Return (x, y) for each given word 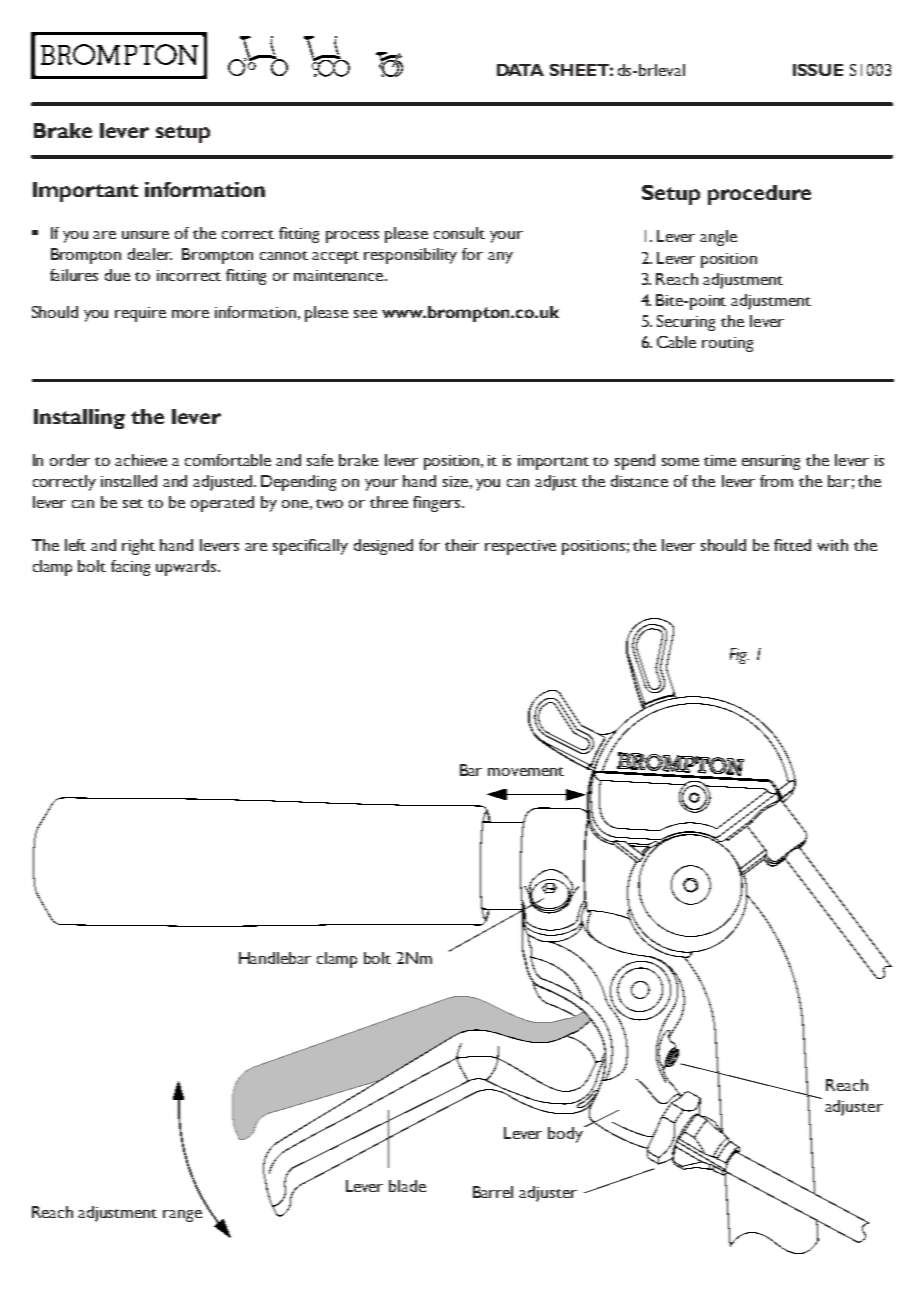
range (182, 1216)
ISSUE (818, 70)
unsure (145, 235)
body (566, 1134)
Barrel (493, 1192)
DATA (520, 70)
